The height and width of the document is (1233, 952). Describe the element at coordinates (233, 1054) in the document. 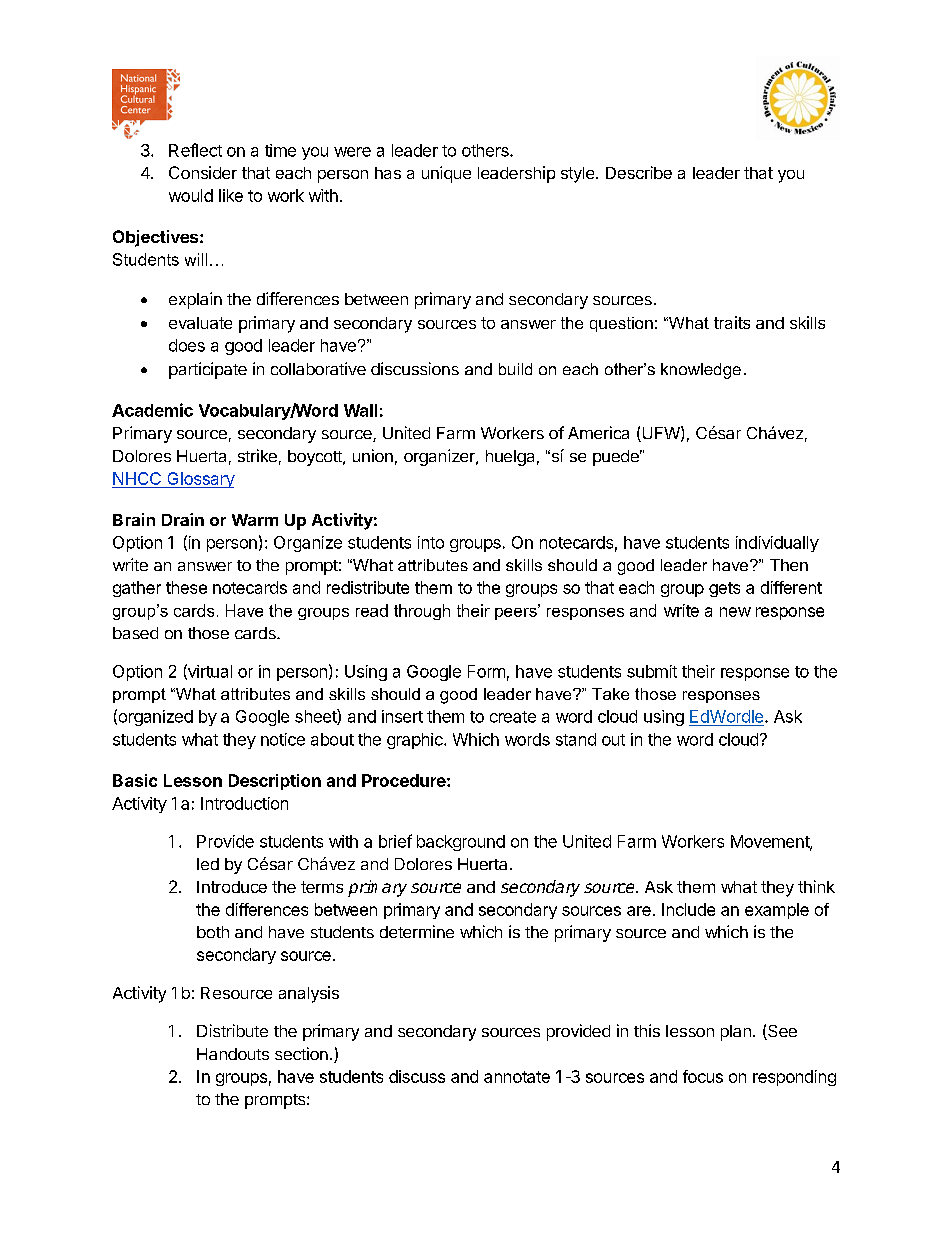

I see `Handouts` at that location.
